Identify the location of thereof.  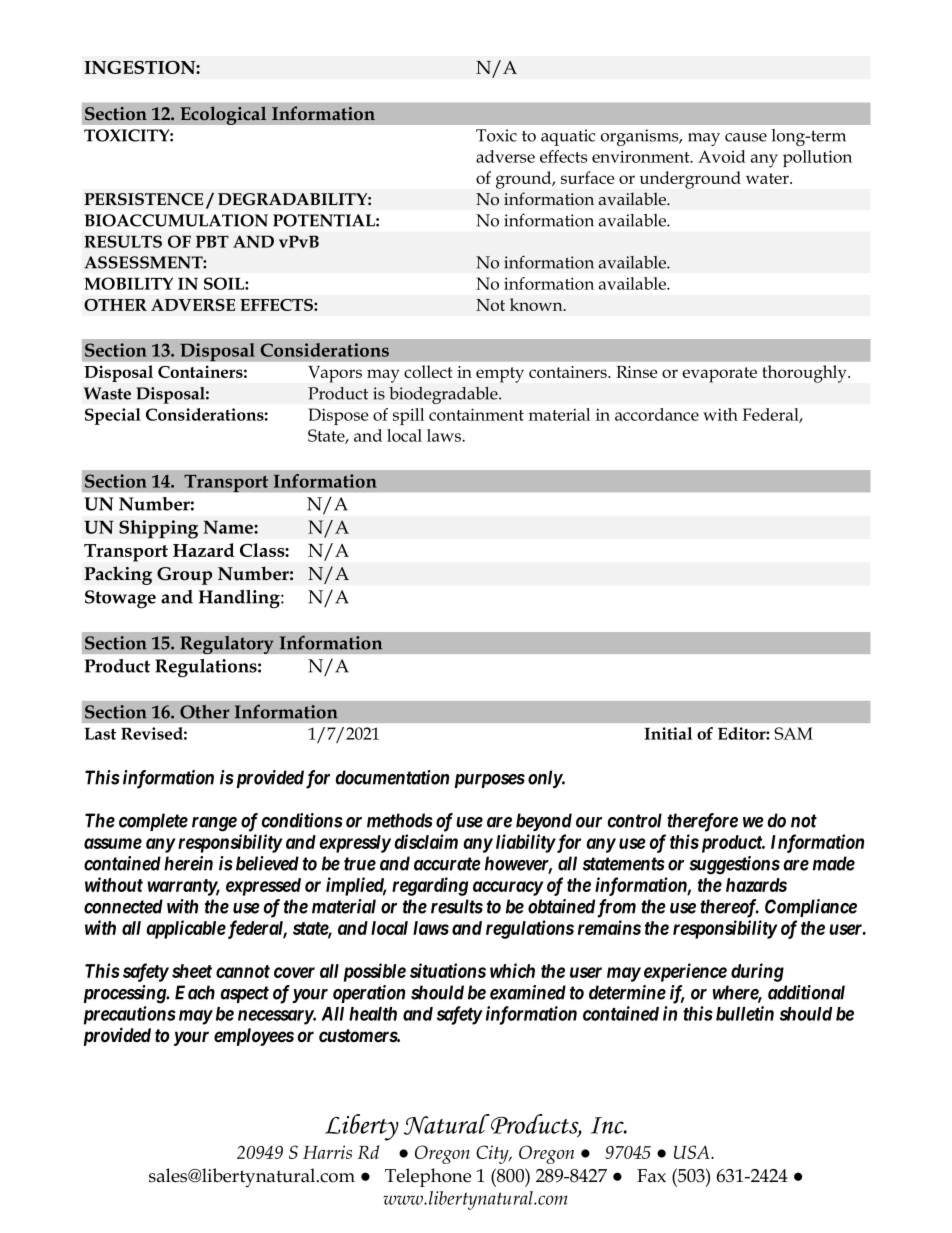
(729, 908).
